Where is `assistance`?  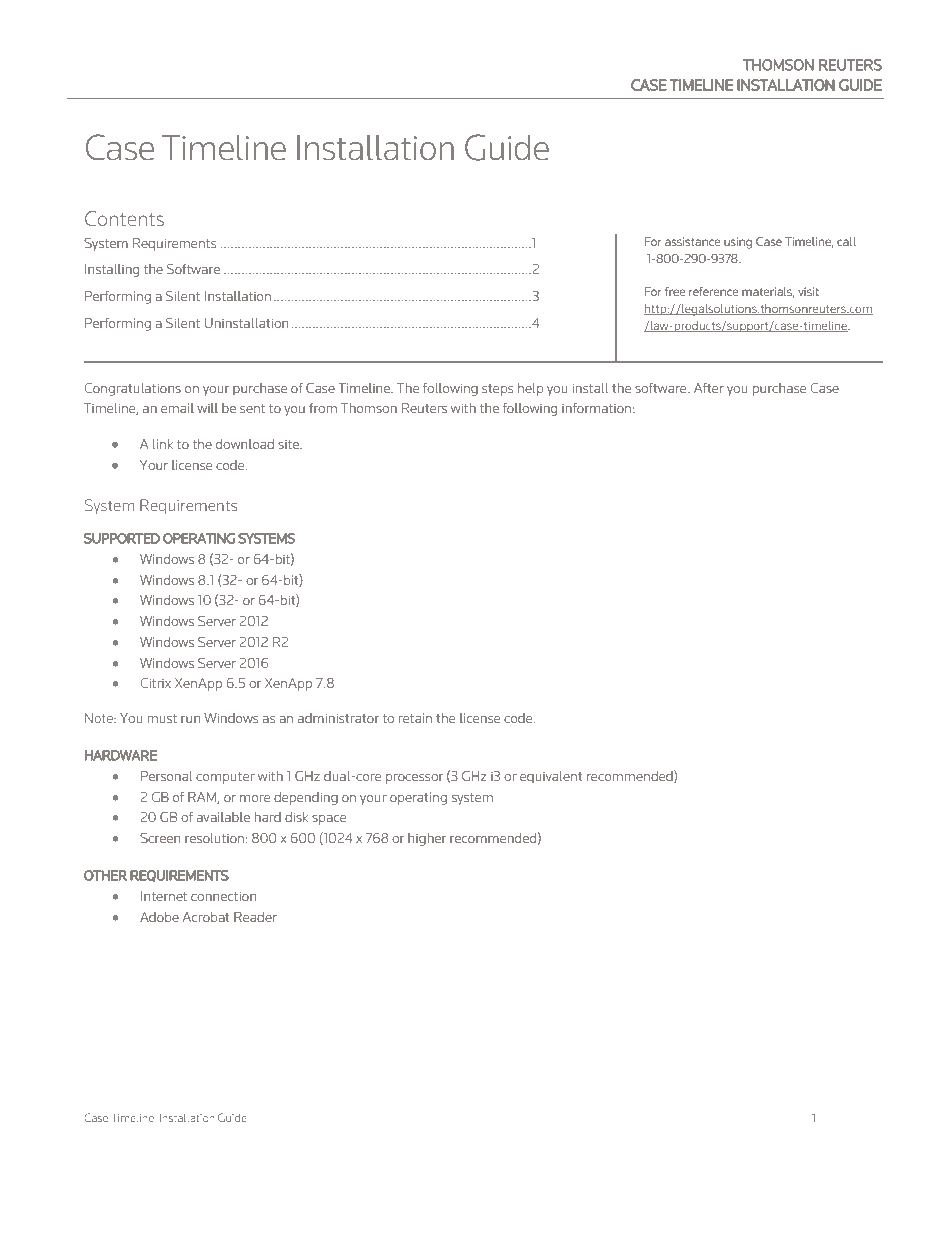 assistance is located at coordinates (692, 241).
